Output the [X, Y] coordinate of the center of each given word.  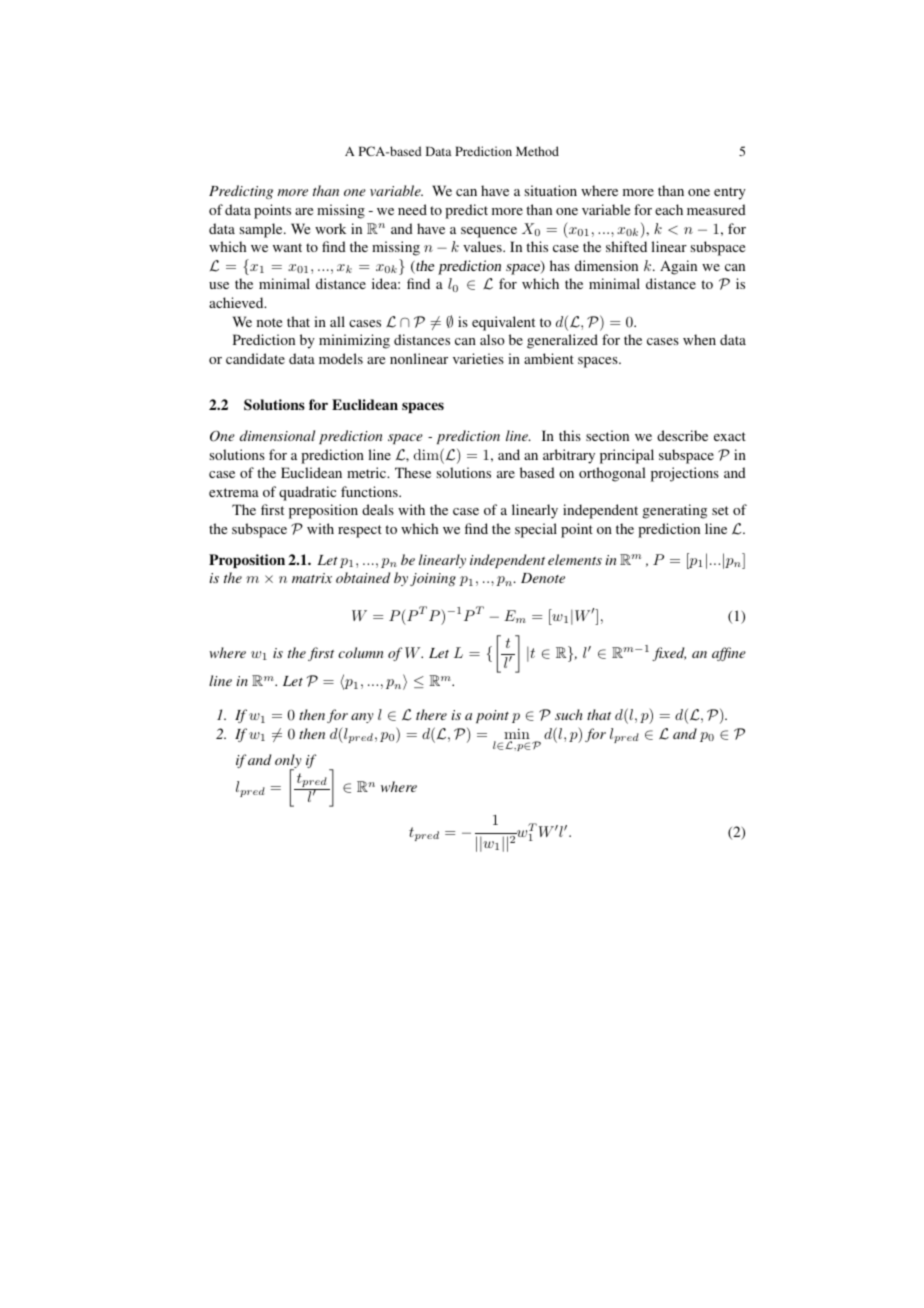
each [669, 209]
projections [685, 474]
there [431, 714]
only [288, 762]
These [413, 472]
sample [262, 230]
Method [537, 151]
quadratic [307, 493]
